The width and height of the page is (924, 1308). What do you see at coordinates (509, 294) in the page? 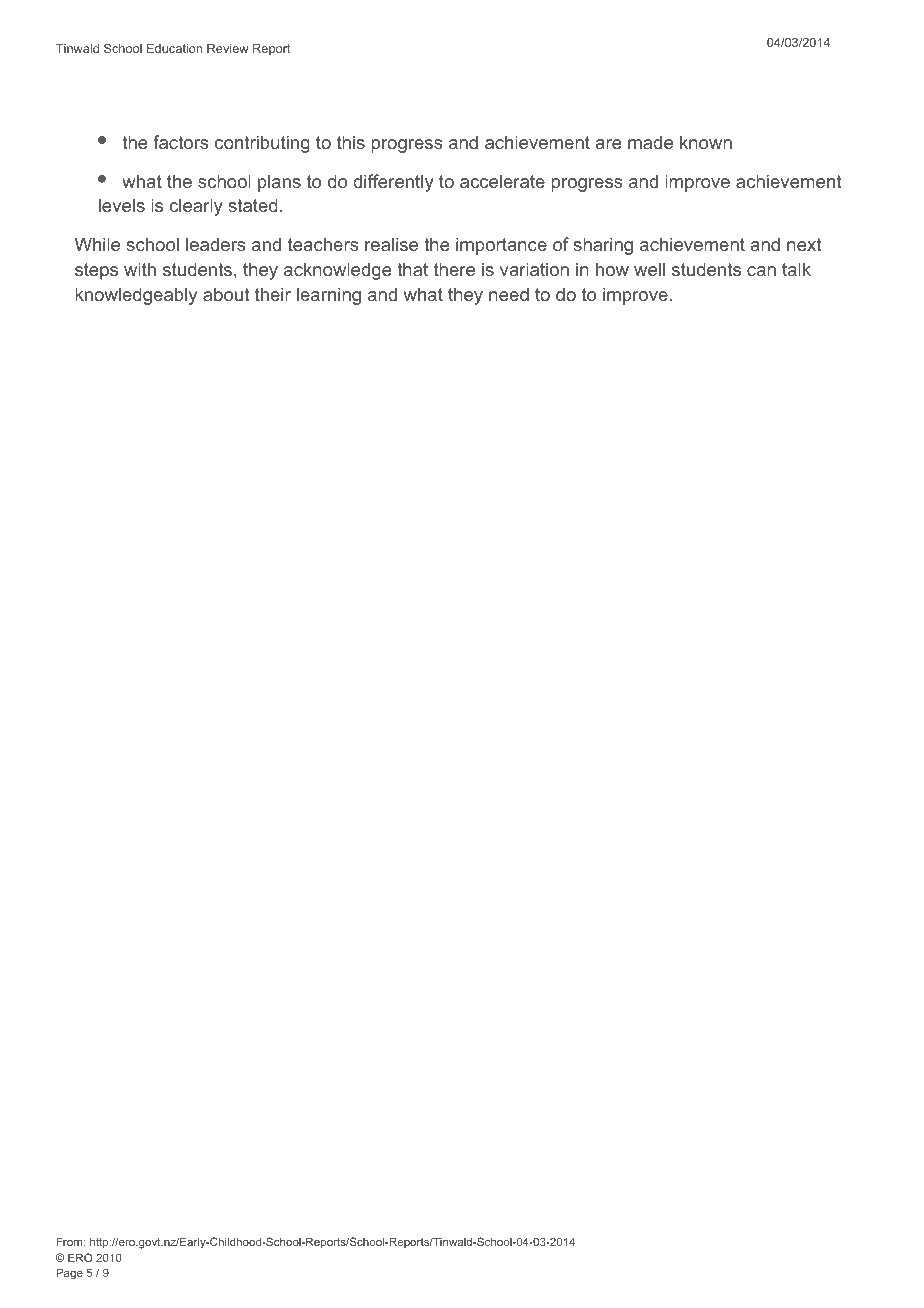
I see `need` at bounding box center [509, 294].
